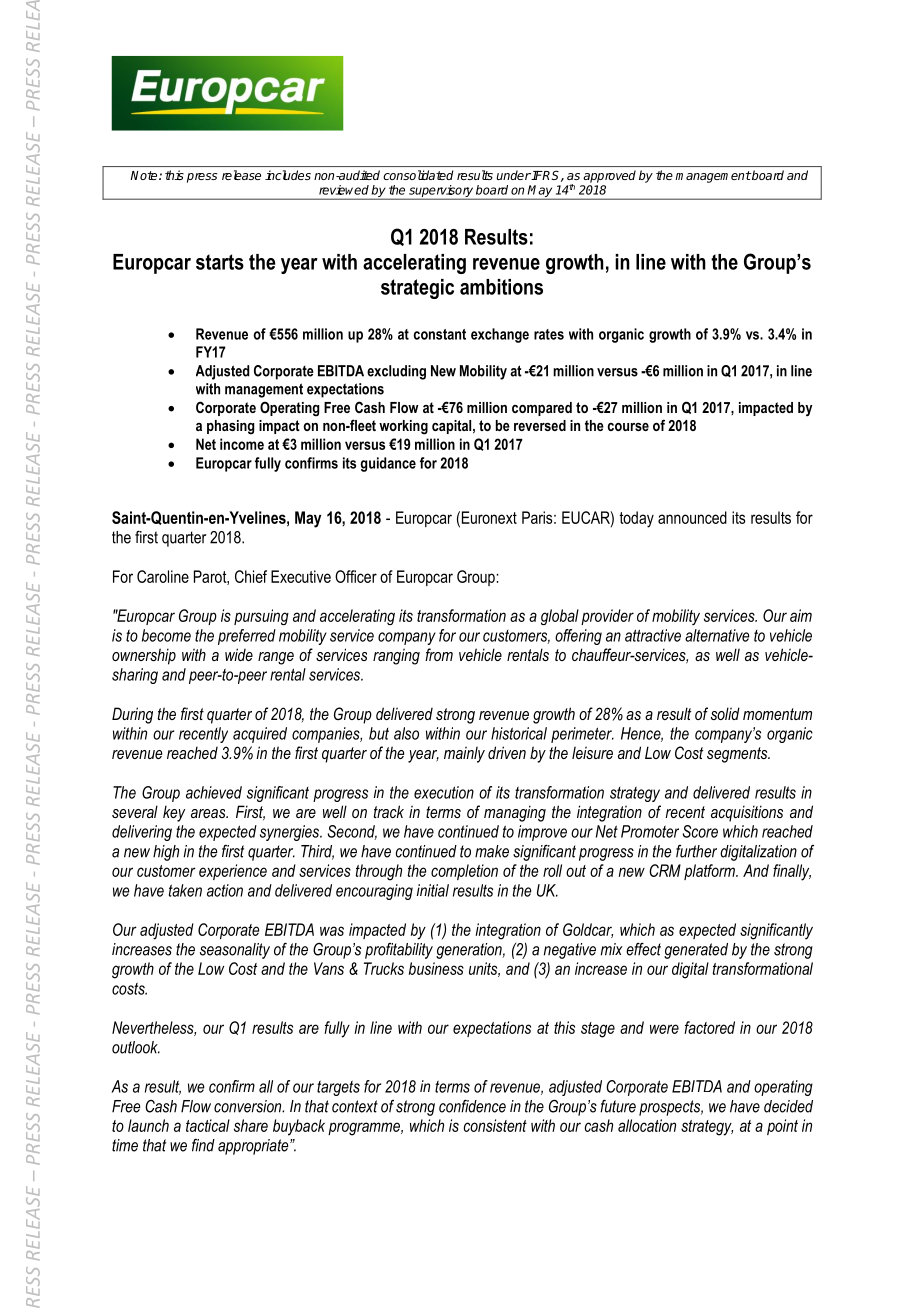 The height and width of the image is (1308, 924). Describe the element at coordinates (472, 1106) in the image. I see `confidence` at that location.
